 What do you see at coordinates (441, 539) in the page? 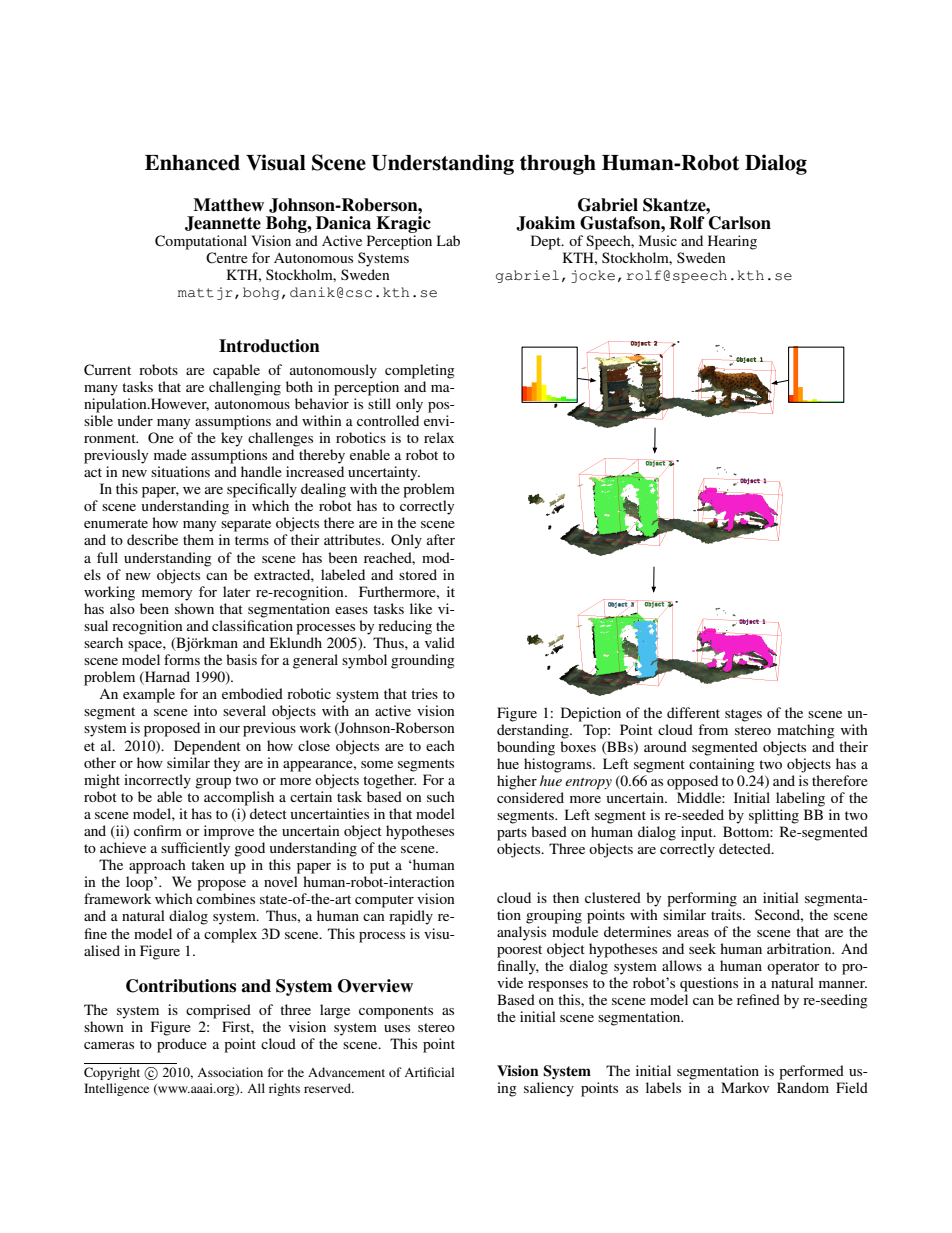
I see `after` at bounding box center [441, 539].
